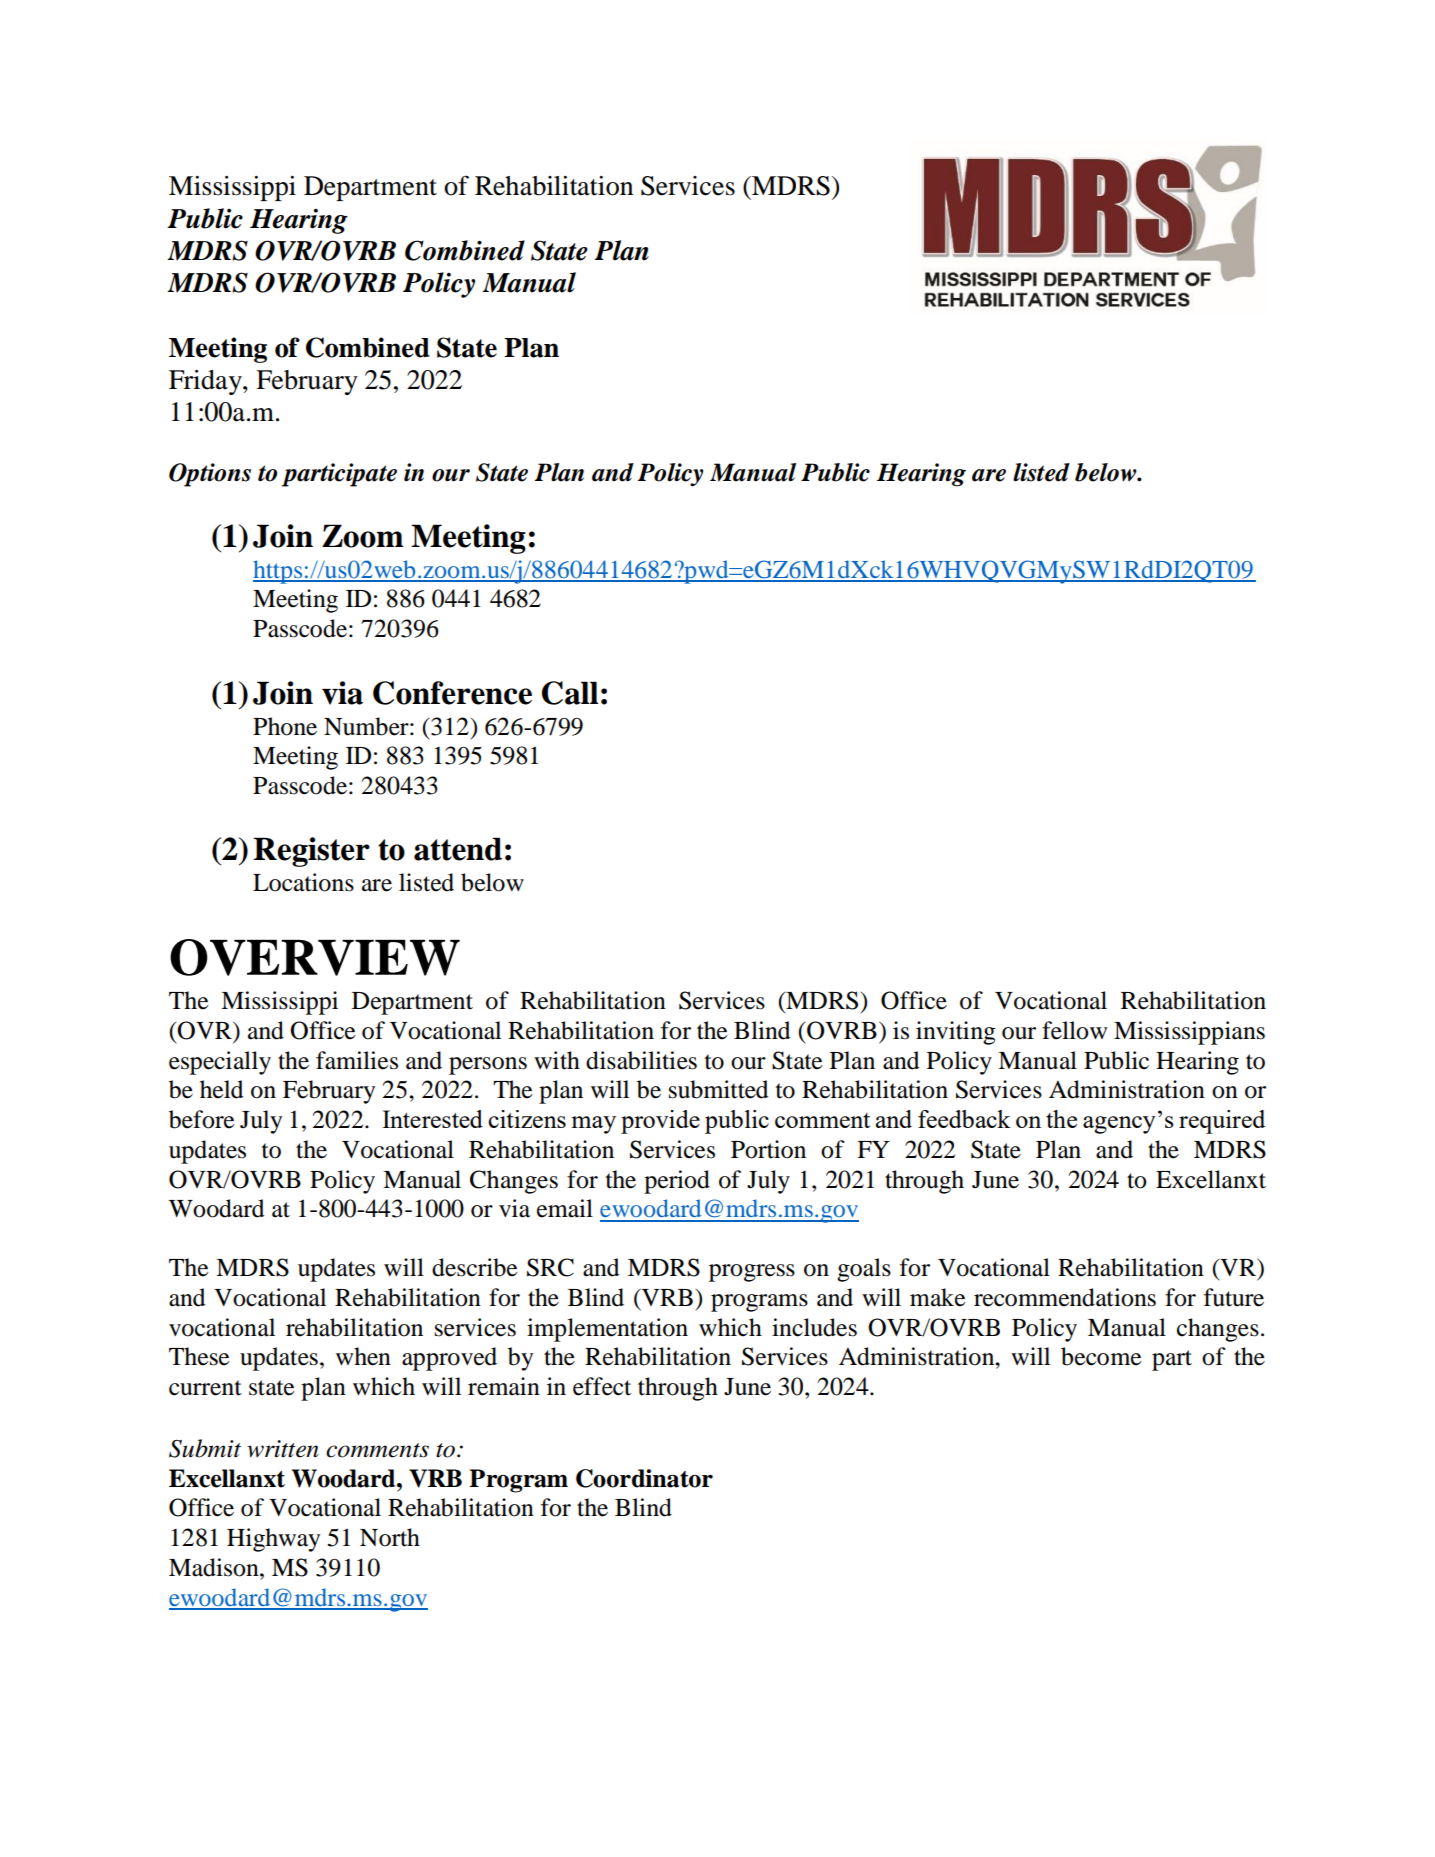 This image has height=1857, width=1435. Describe the element at coordinates (752, 1273) in the image. I see `progress` at that location.
